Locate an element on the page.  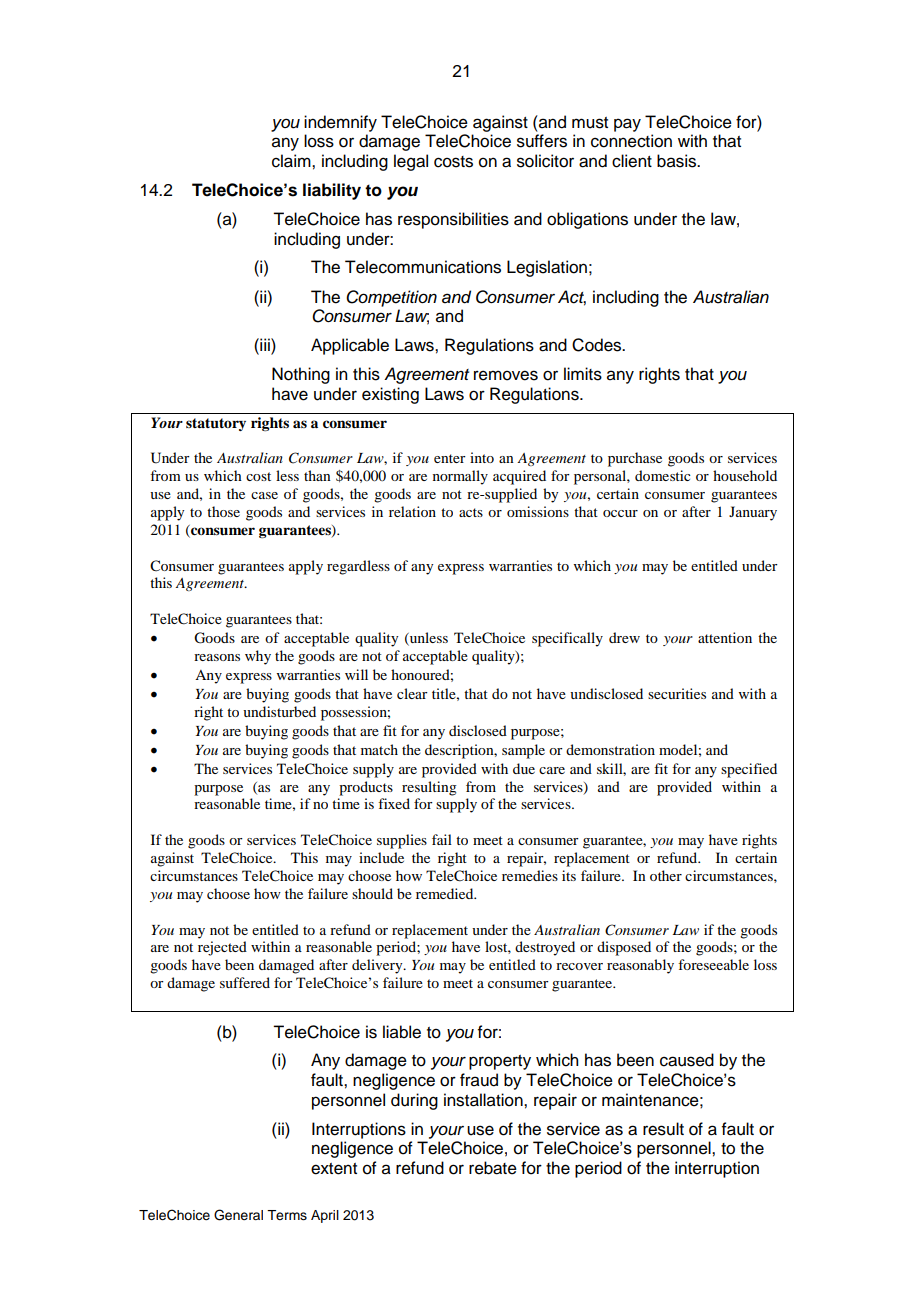
rebate is located at coordinates (493, 1168).
